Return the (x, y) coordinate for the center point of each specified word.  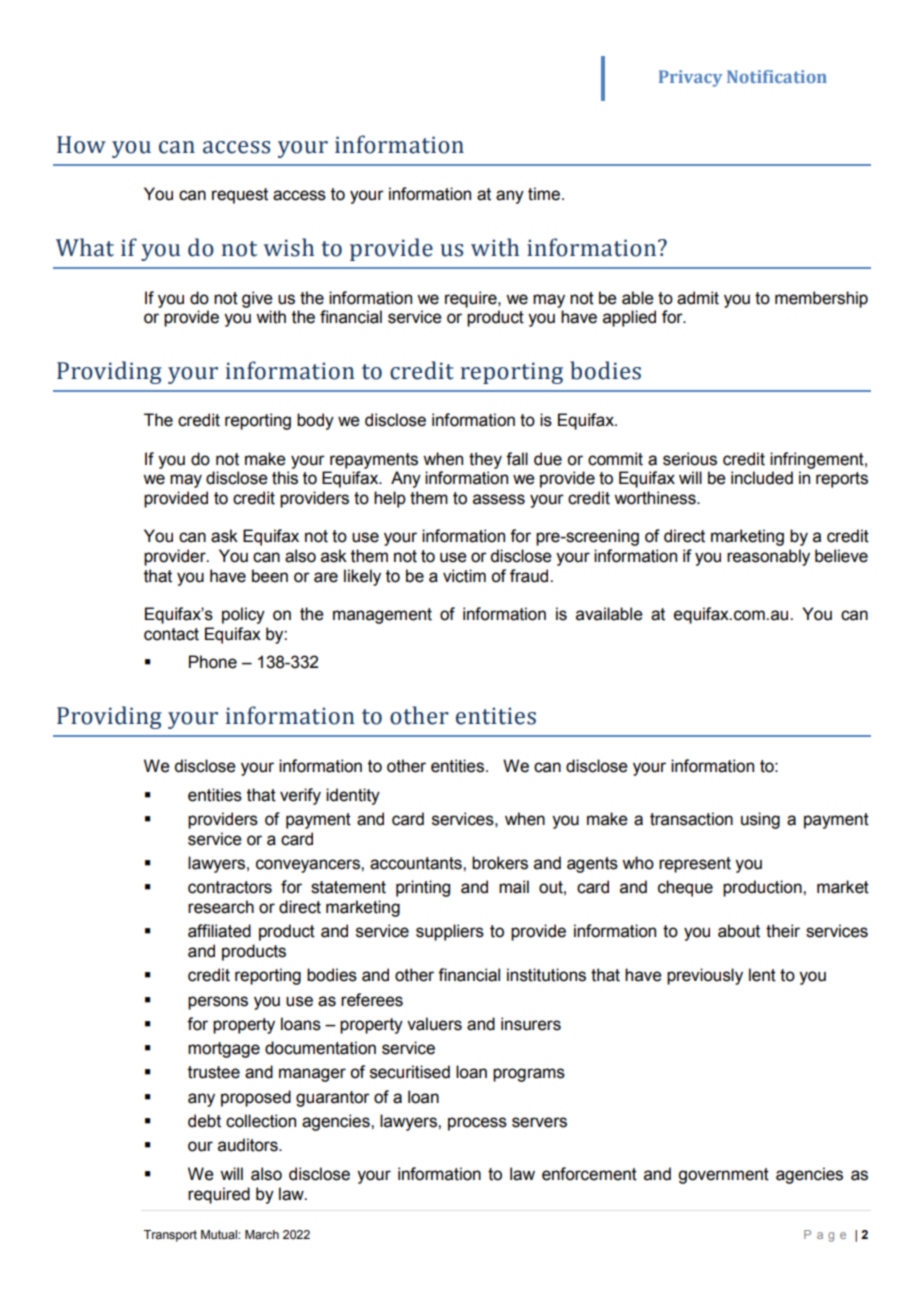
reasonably (768, 557)
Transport (170, 1236)
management (382, 616)
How (81, 145)
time (545, 194)
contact (171, 634)
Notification (777, 76)
